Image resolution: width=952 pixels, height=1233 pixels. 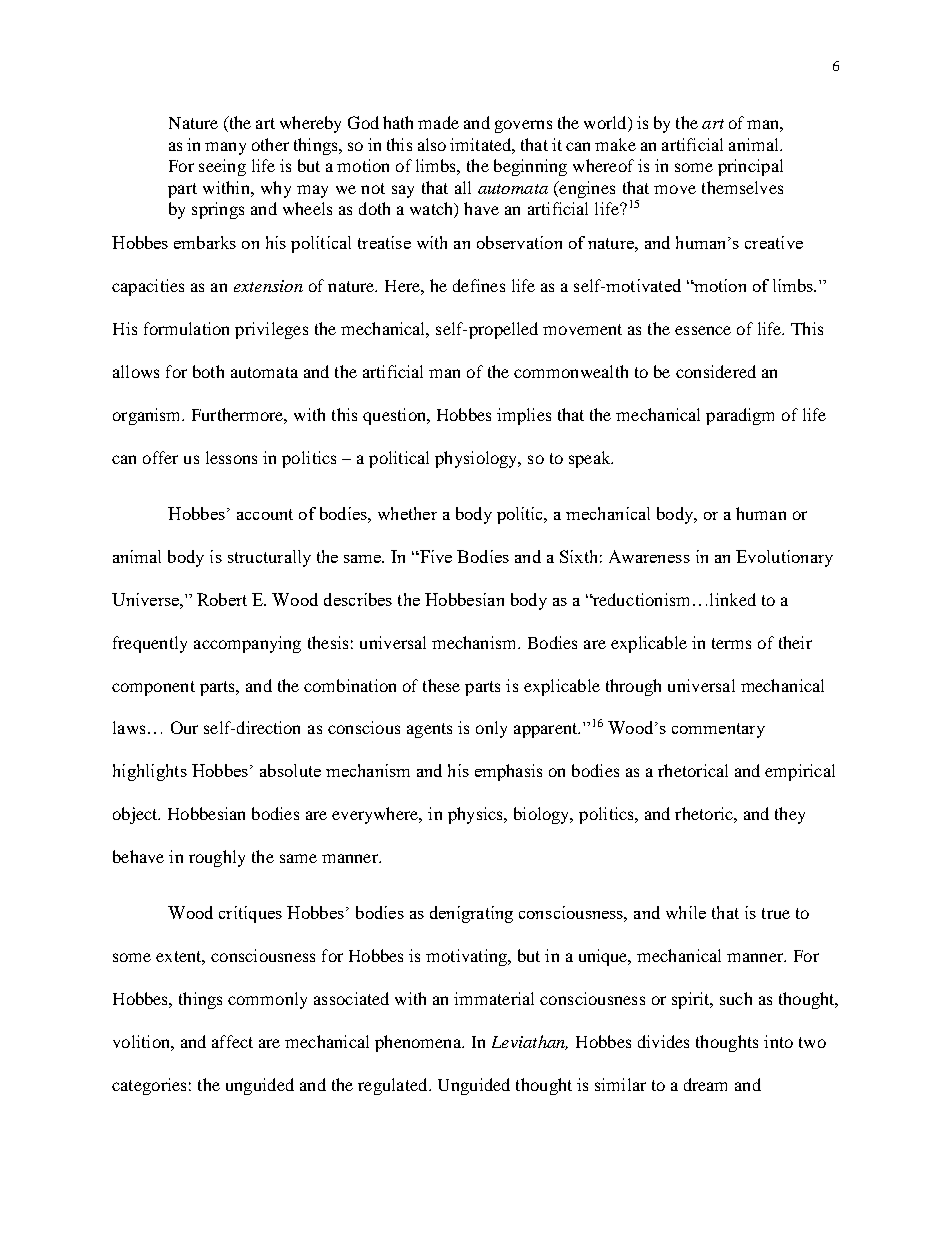 I want to click on Five, so click(x=435, y=556).
